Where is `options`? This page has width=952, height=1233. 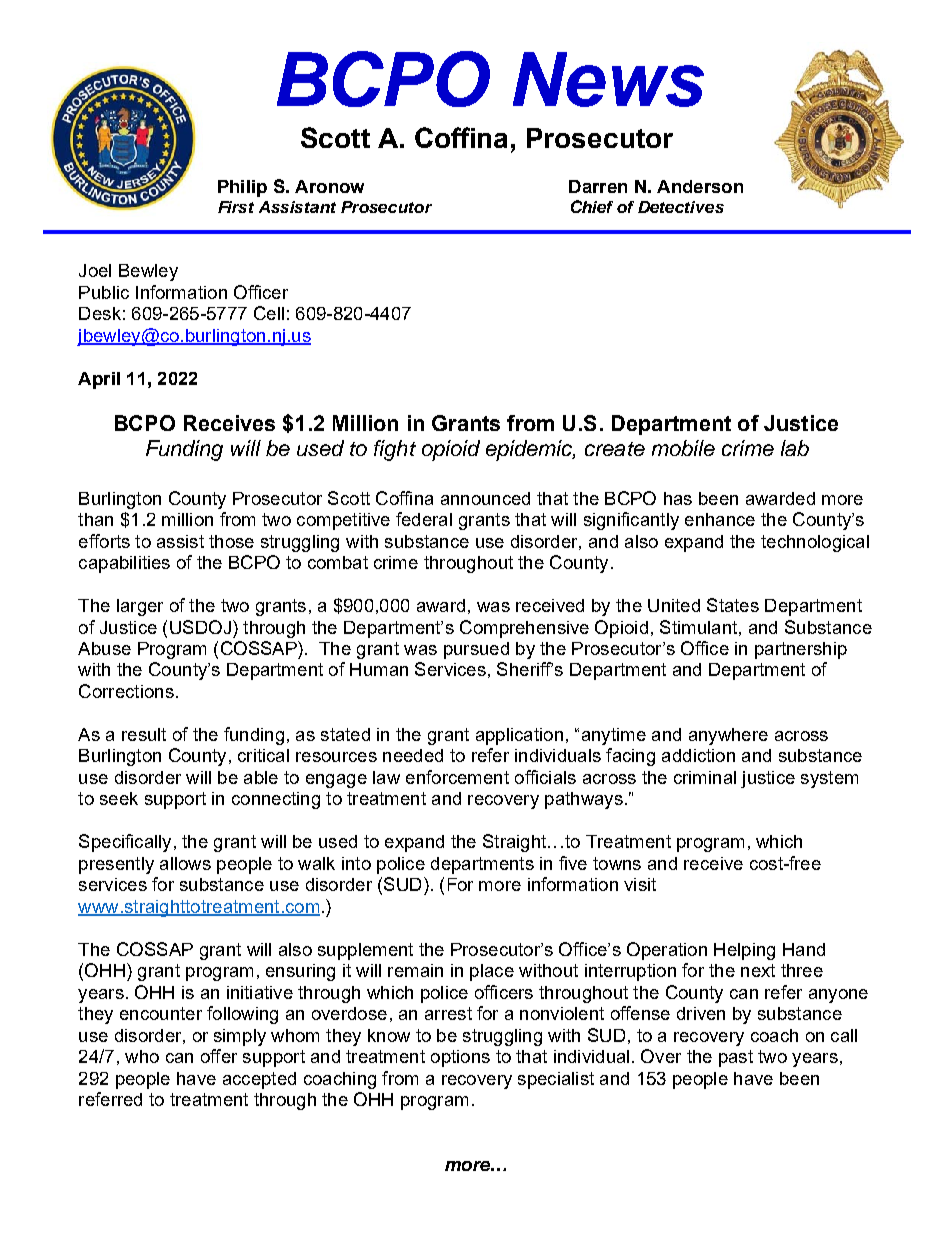 options is located at coordinates (460, 1058).
